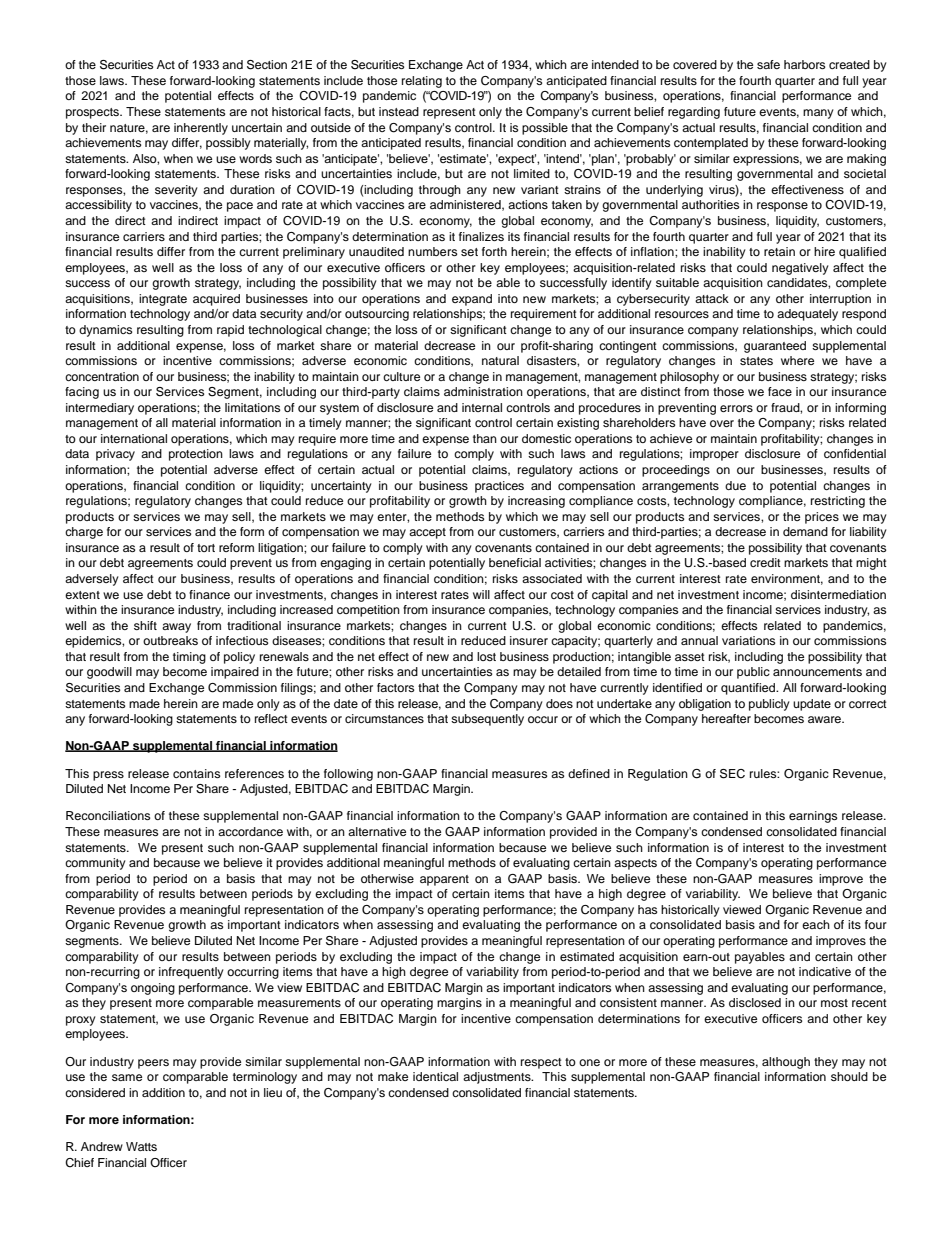  What do you see at coordinates (498, 1078) in the screenshot?
I see `adjustments` at bounding box center [498, 1078].
